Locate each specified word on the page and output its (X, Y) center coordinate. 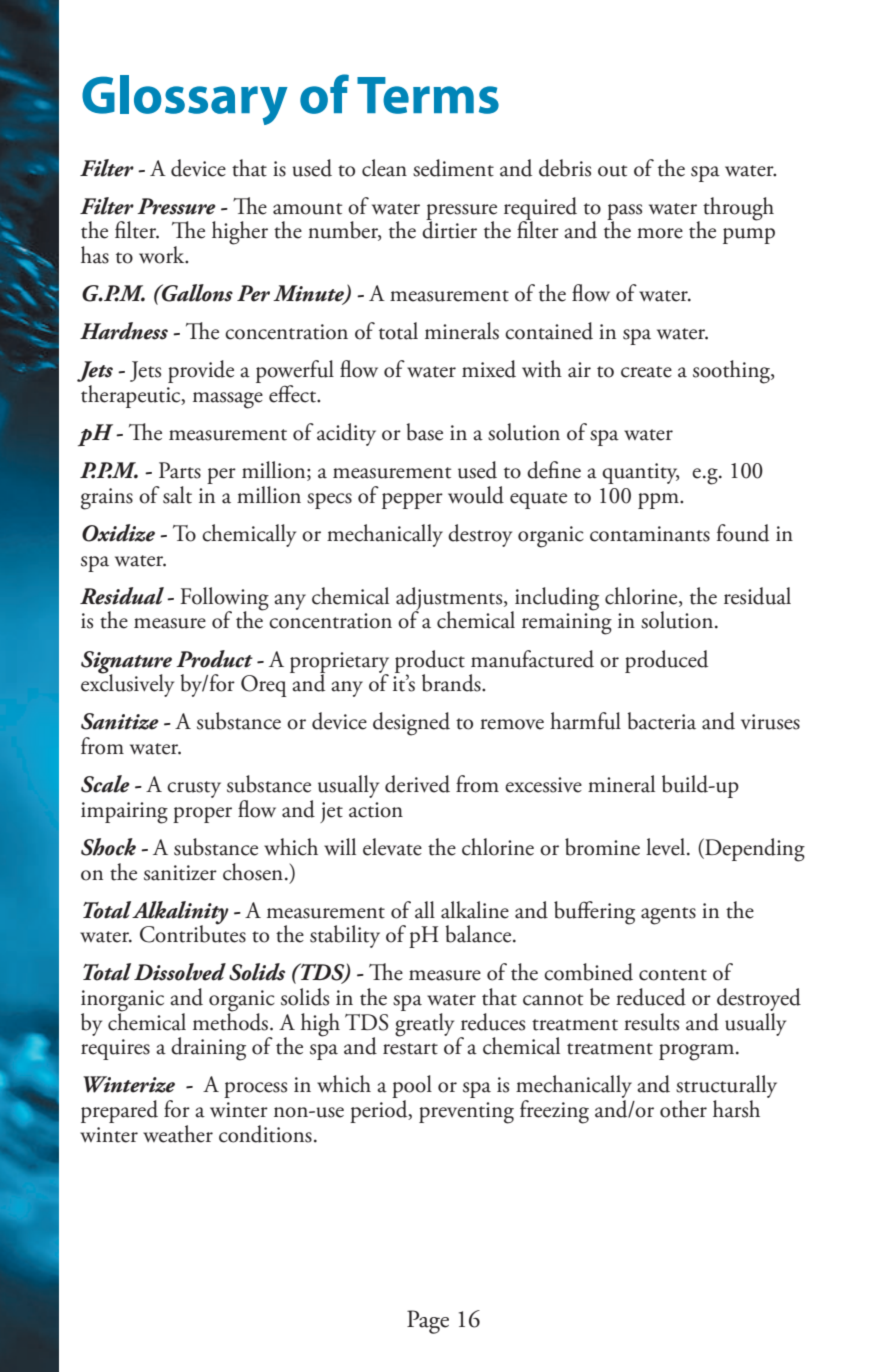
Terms (428, 95)
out (612, 171)
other (683, 1109)
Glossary (185, 100)
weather (178, 1134)
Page (428, 1322)
